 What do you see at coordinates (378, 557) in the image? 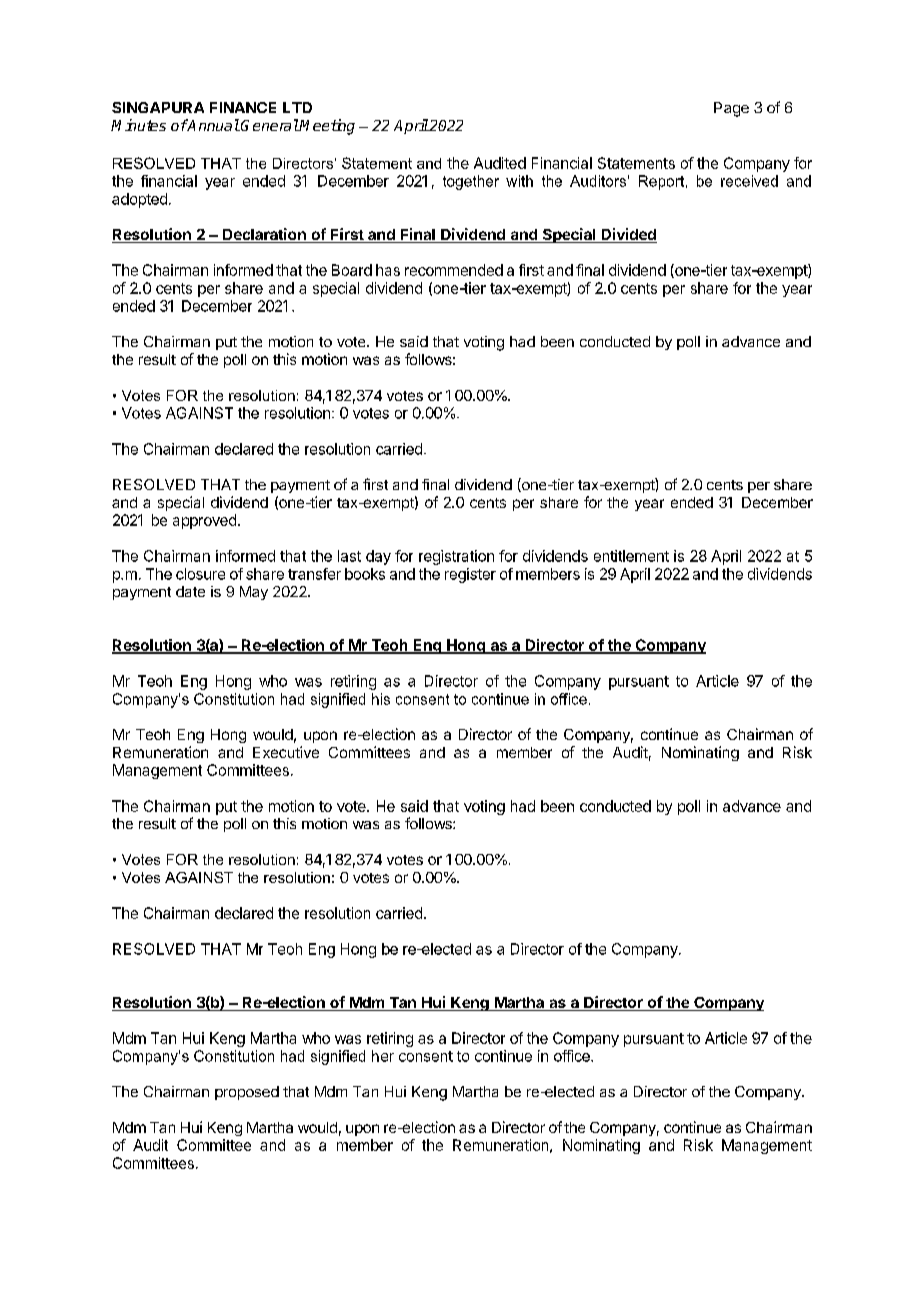
I see `day` at bounding box center [378, 557].
